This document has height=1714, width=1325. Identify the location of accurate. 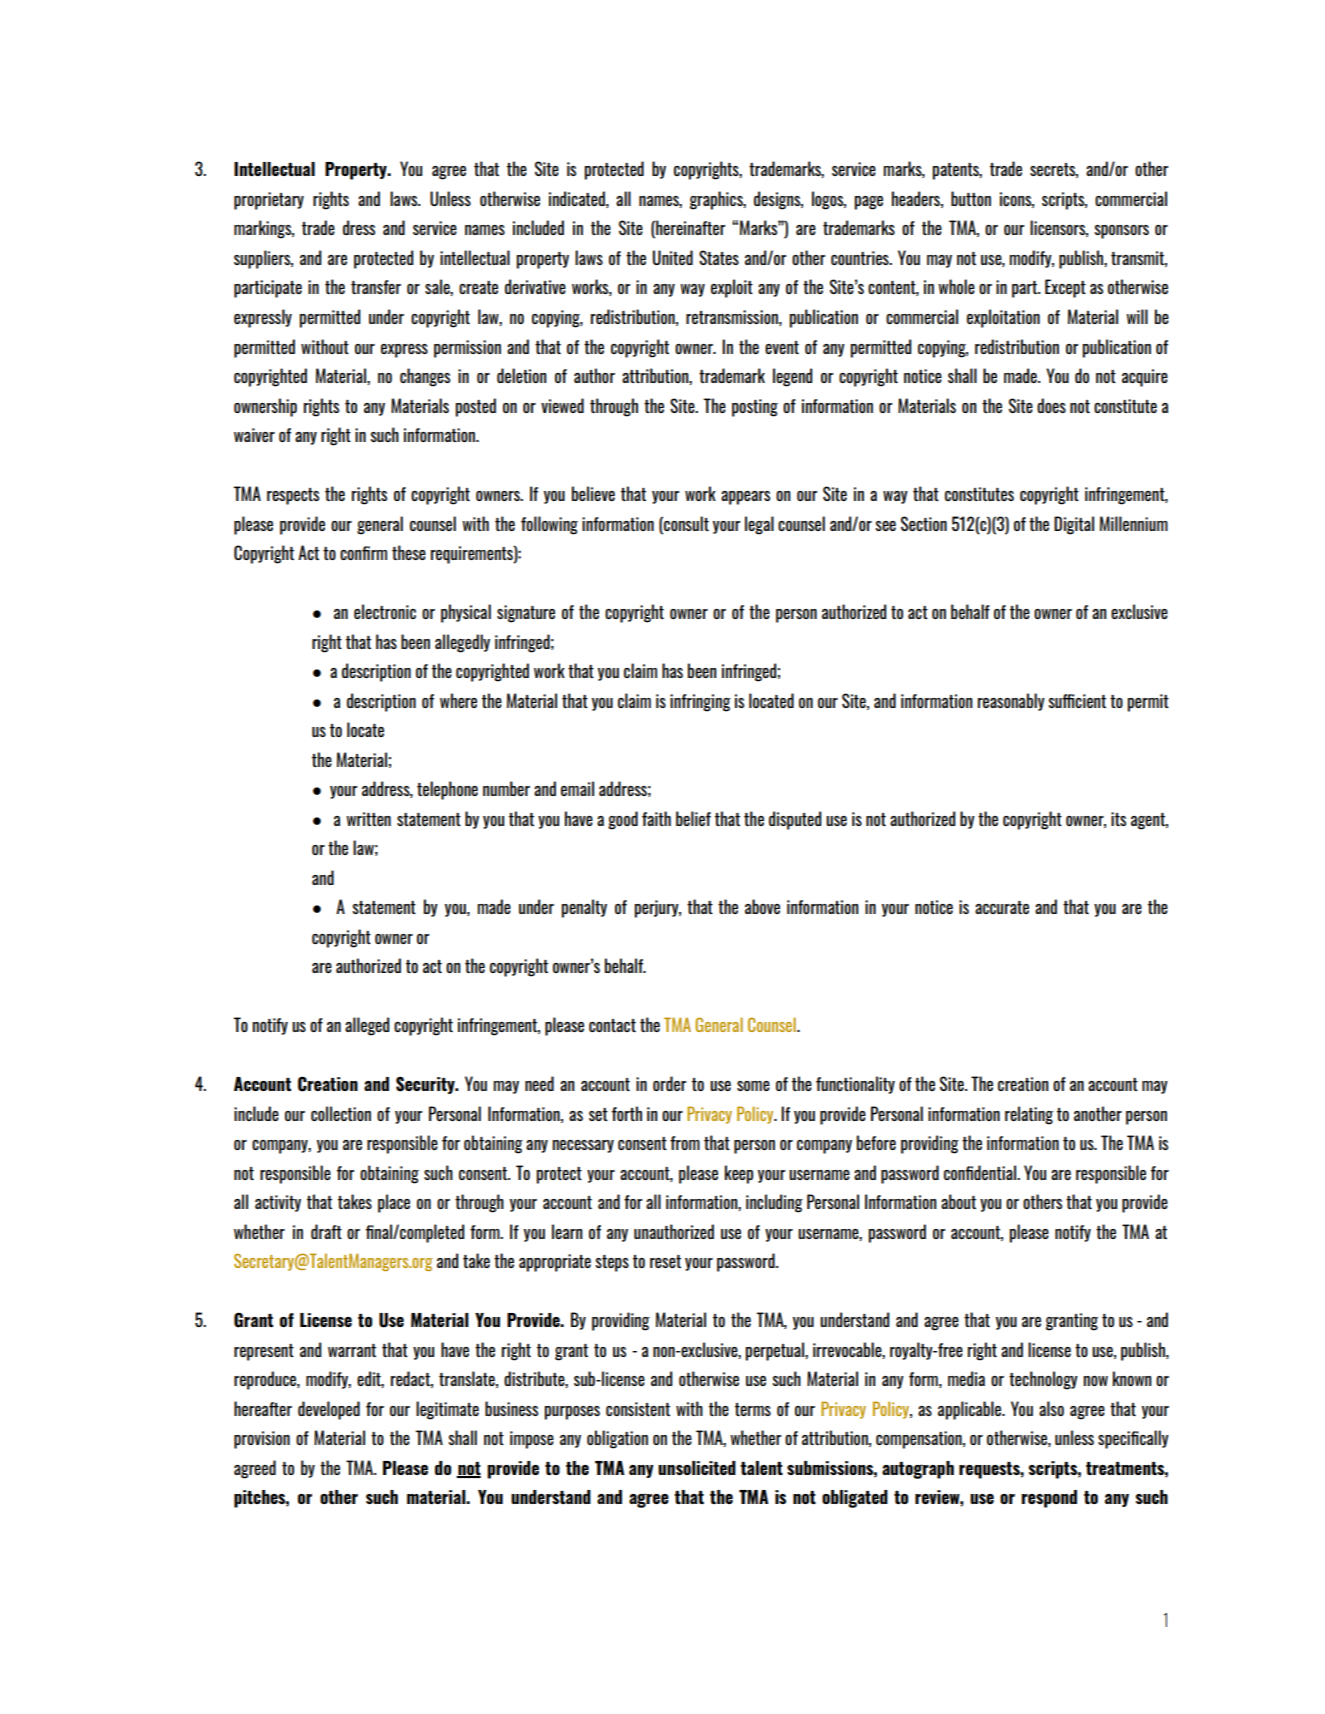
(1002, 907).
